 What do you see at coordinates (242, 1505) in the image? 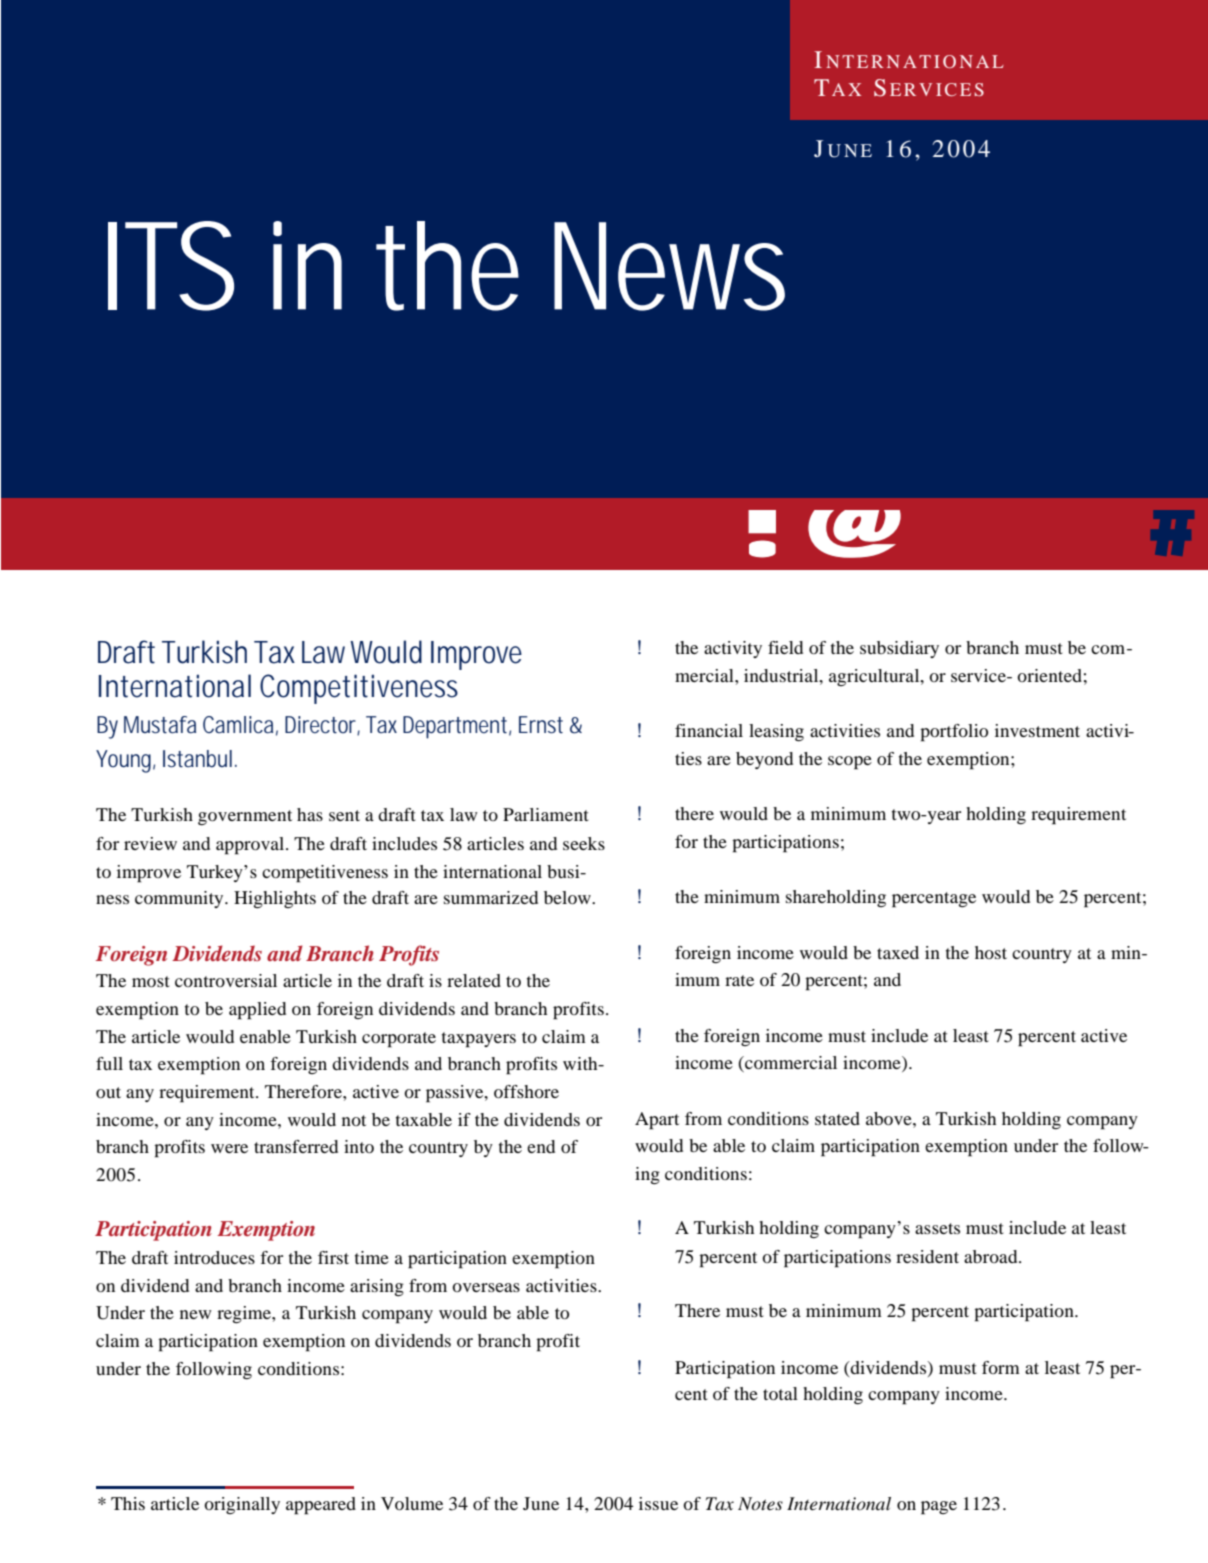
I see `originally` at bounding box center [242, 1505].
